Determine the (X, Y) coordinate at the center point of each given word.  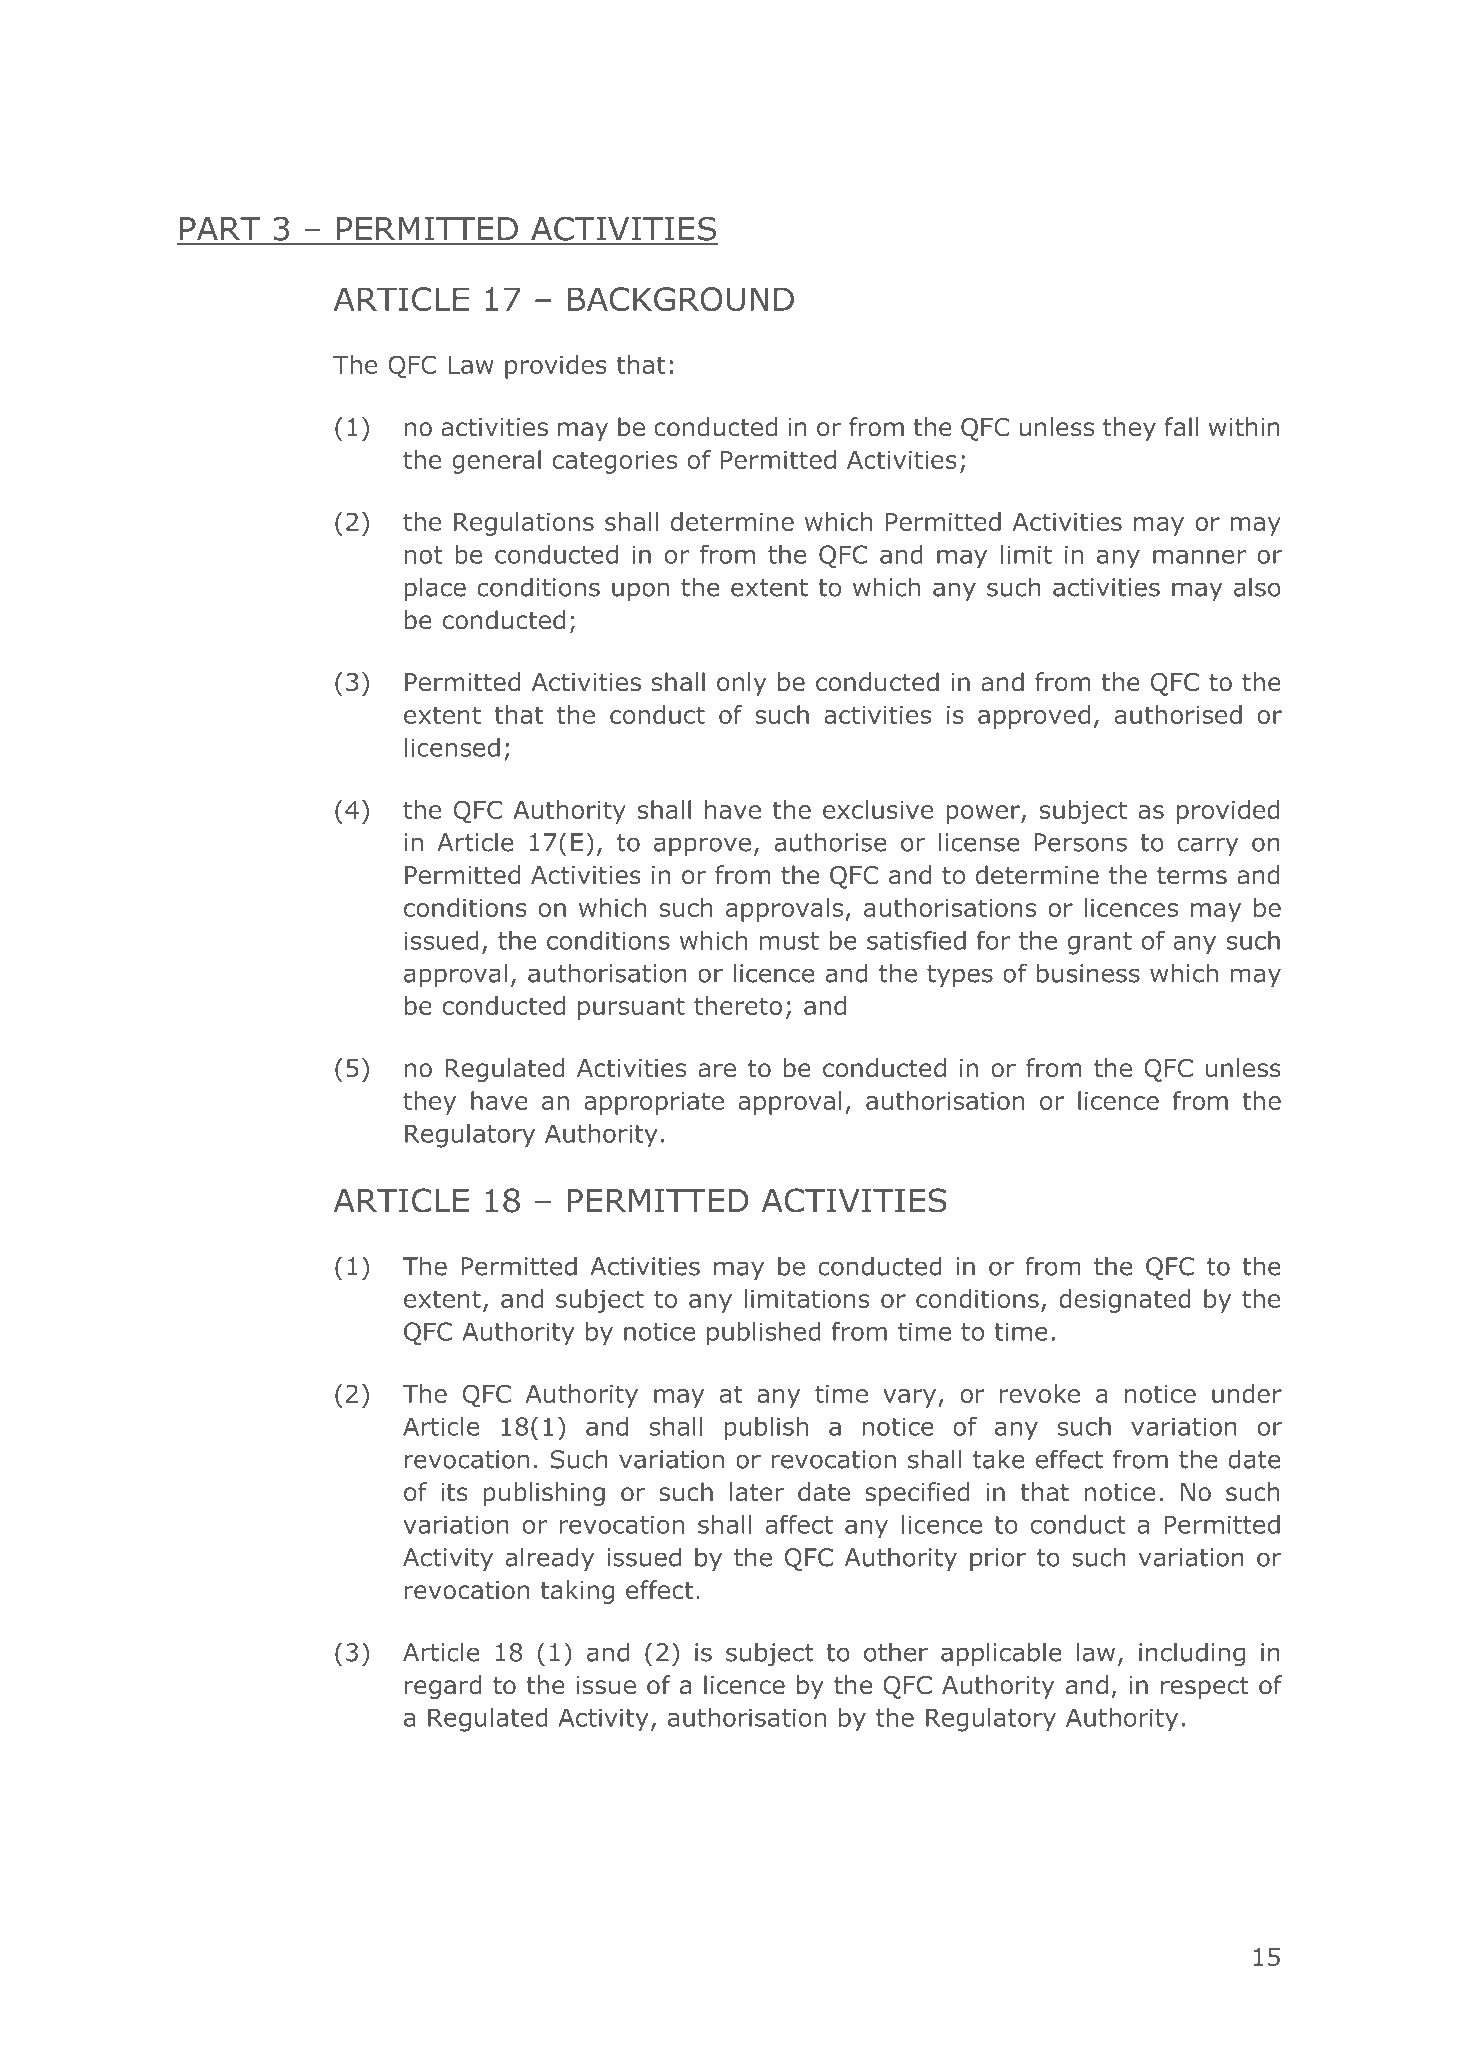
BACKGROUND (680, 299)
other (896, 1652)
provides (556, 367)
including (1192, 1654)
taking (577, 1592)
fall (1181, 427)
